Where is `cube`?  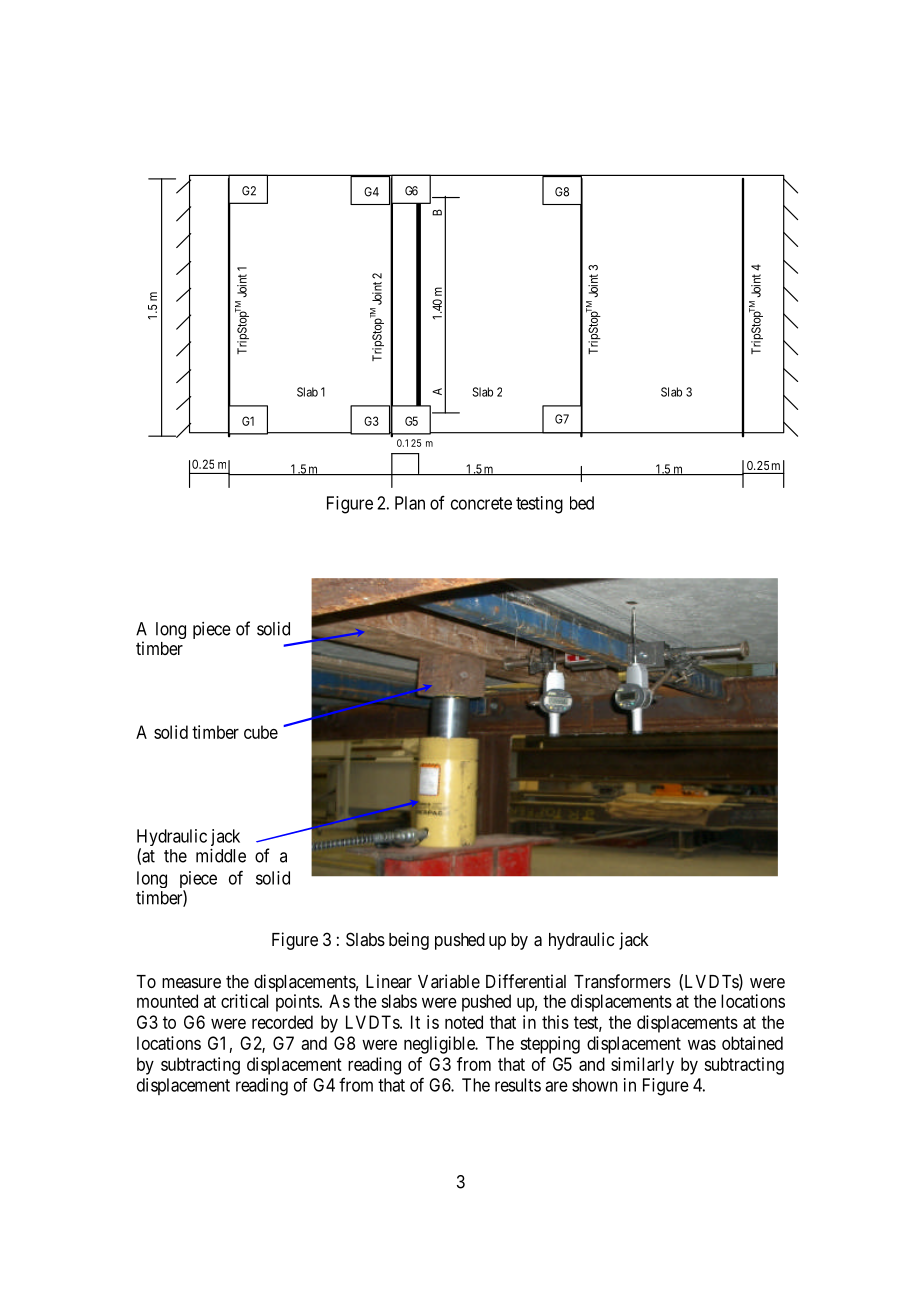 cube is located at coordinates (261, 732).
